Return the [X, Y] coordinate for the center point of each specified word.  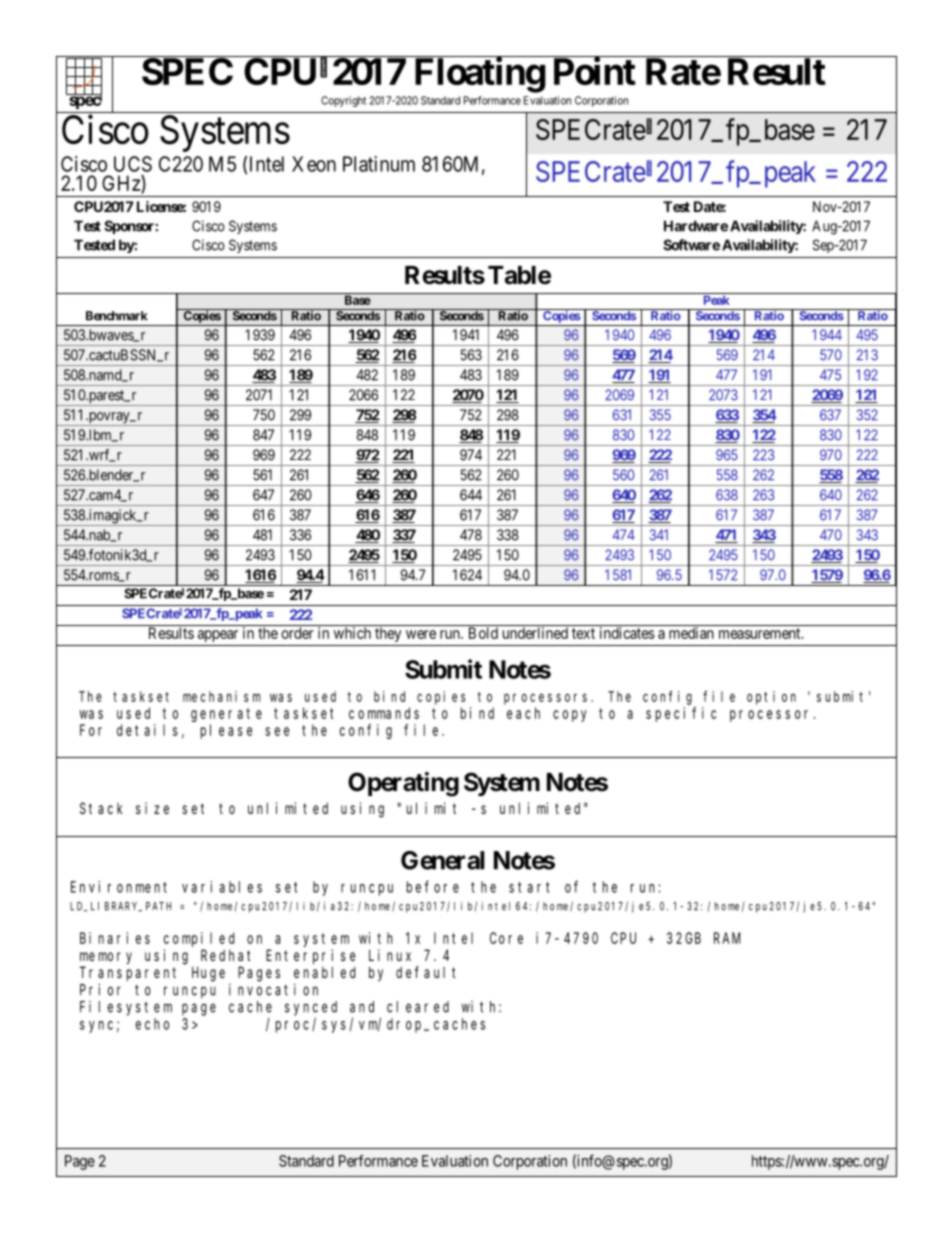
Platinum [379, 164]
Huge [208, 974]
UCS [133, 164]
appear [218, 636]
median [691, 633]
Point [595, 71]
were [421, 634]
